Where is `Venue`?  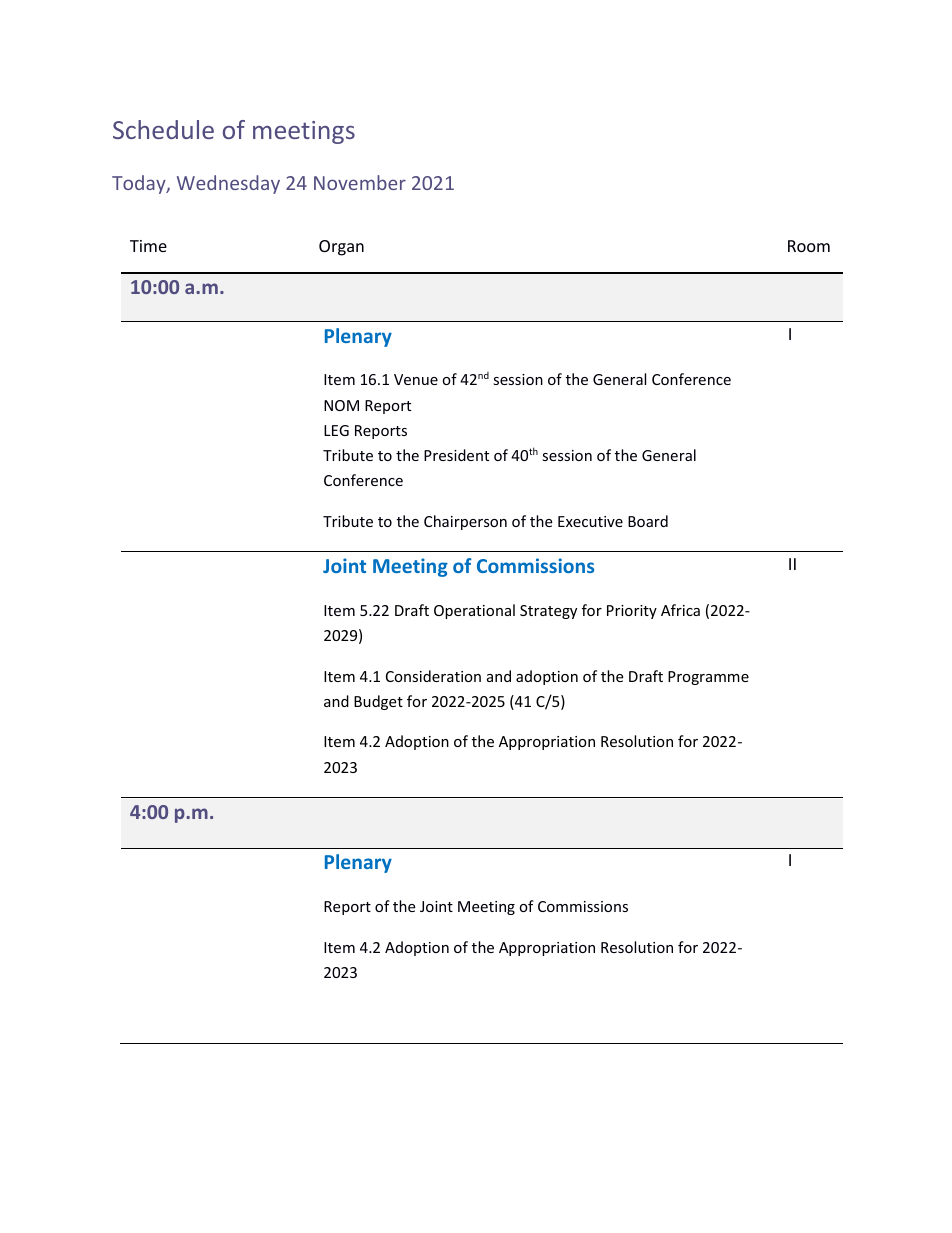
Venue is located at coordinates (416, 379).
